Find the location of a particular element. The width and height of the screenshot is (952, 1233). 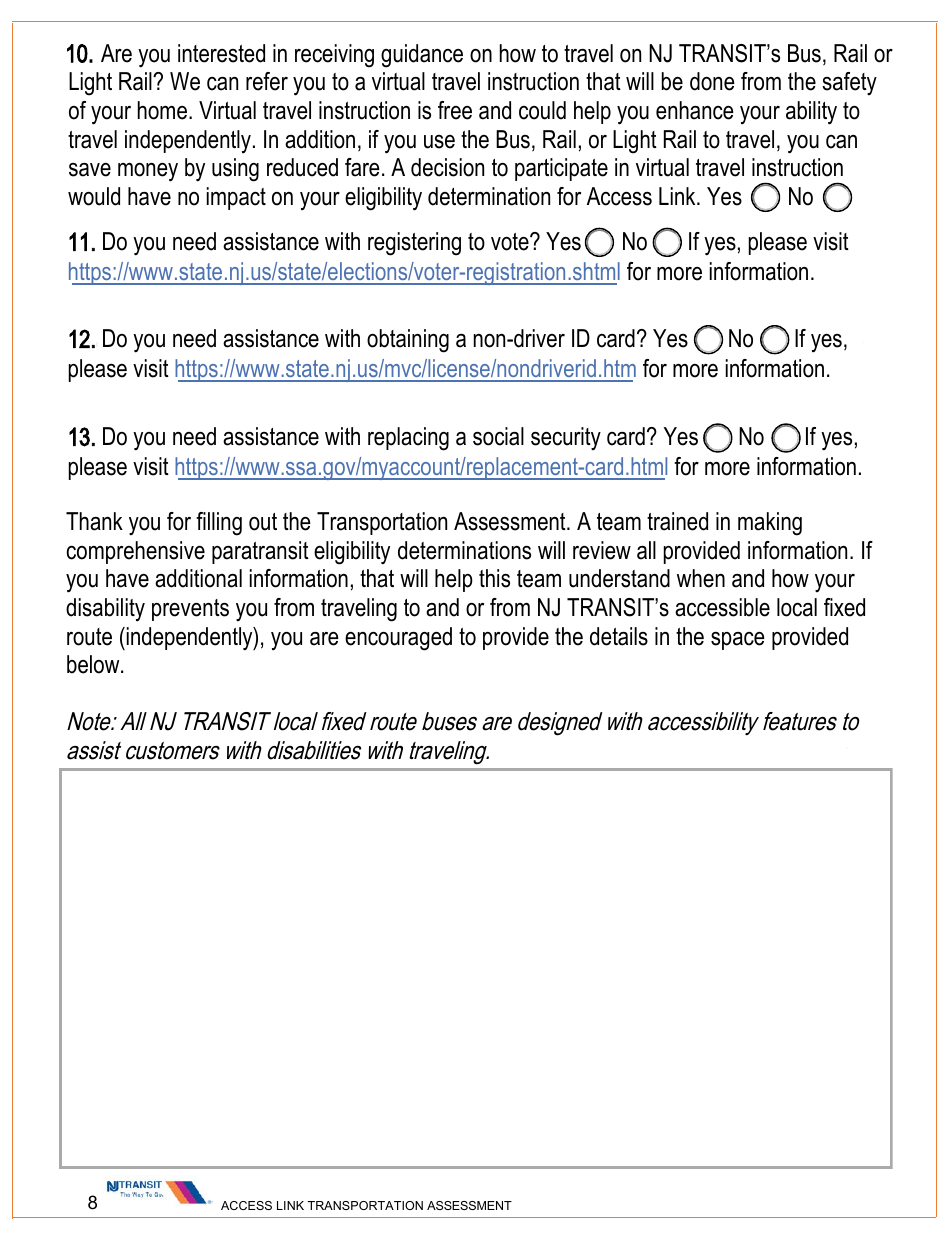

social is located at coordinates (498, 436).
